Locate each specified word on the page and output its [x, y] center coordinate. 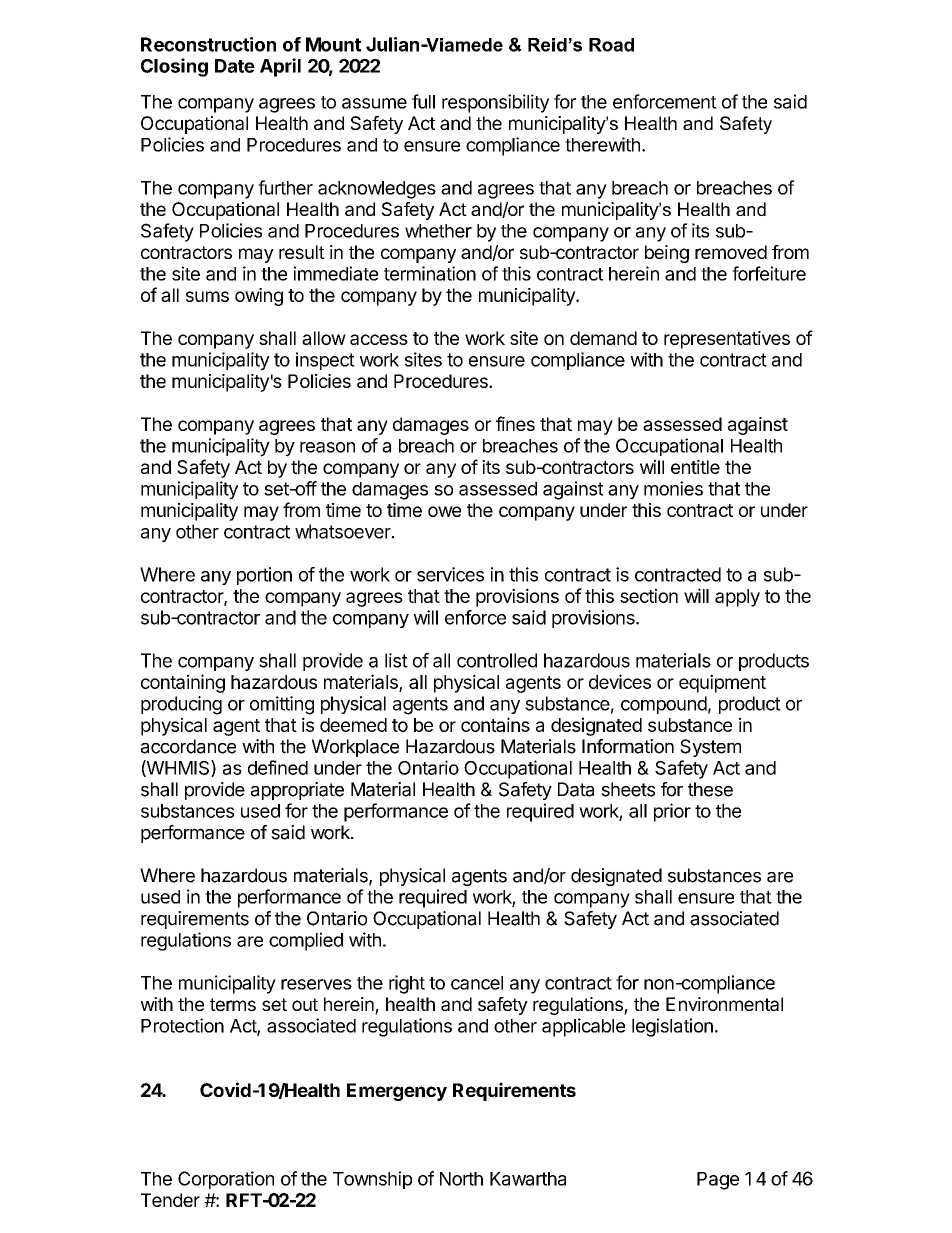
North [461, 1179]
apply [737, 598]
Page [718, 1181]
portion [264, 576]
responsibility [495, 103]
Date [235, 66]
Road [611, 45]
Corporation [226, 1180]
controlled [497, 660]
